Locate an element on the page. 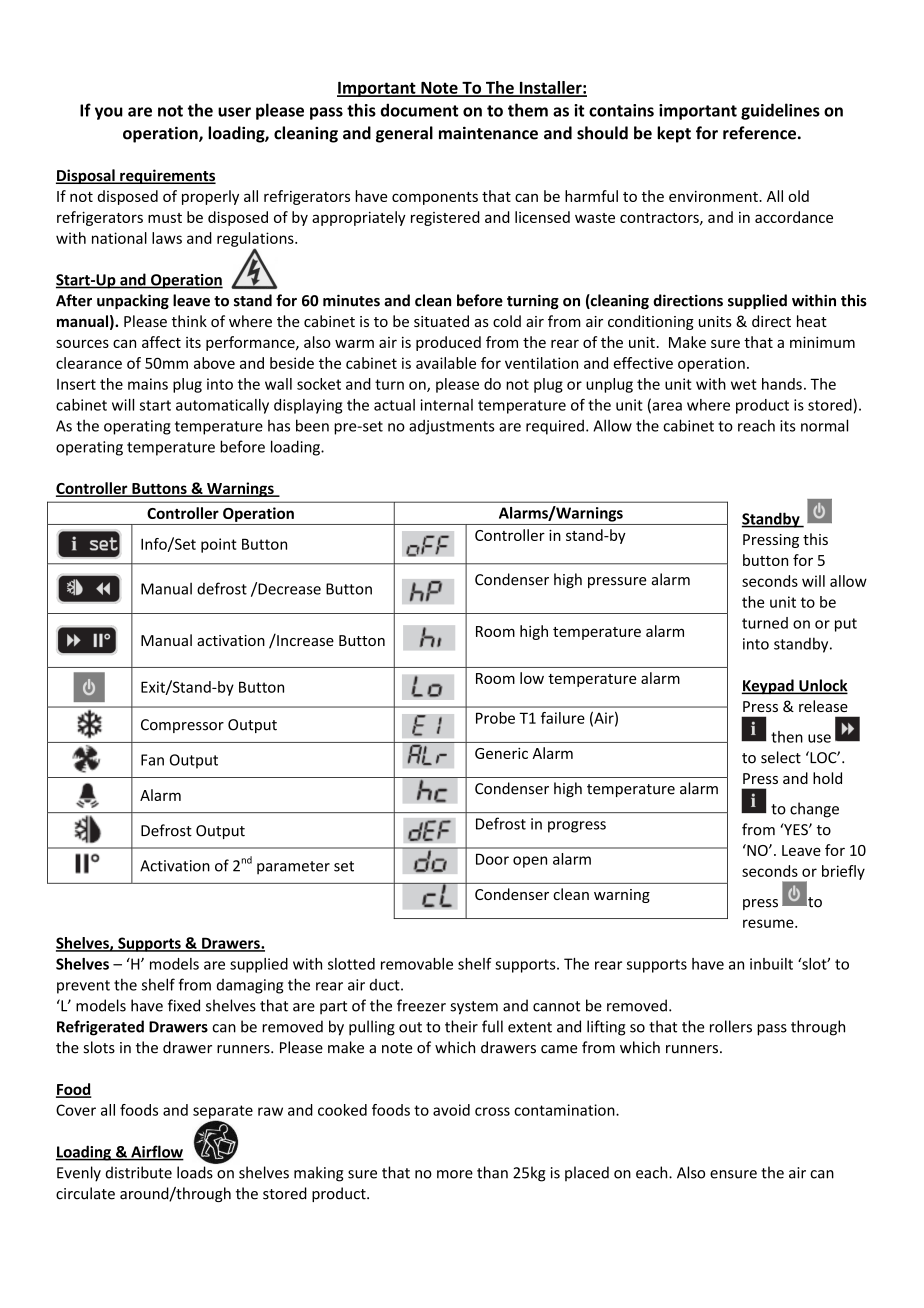 Image resolution: width=924 pixels, height=1308 pixels. reference is located at coordinates (759, 133).
